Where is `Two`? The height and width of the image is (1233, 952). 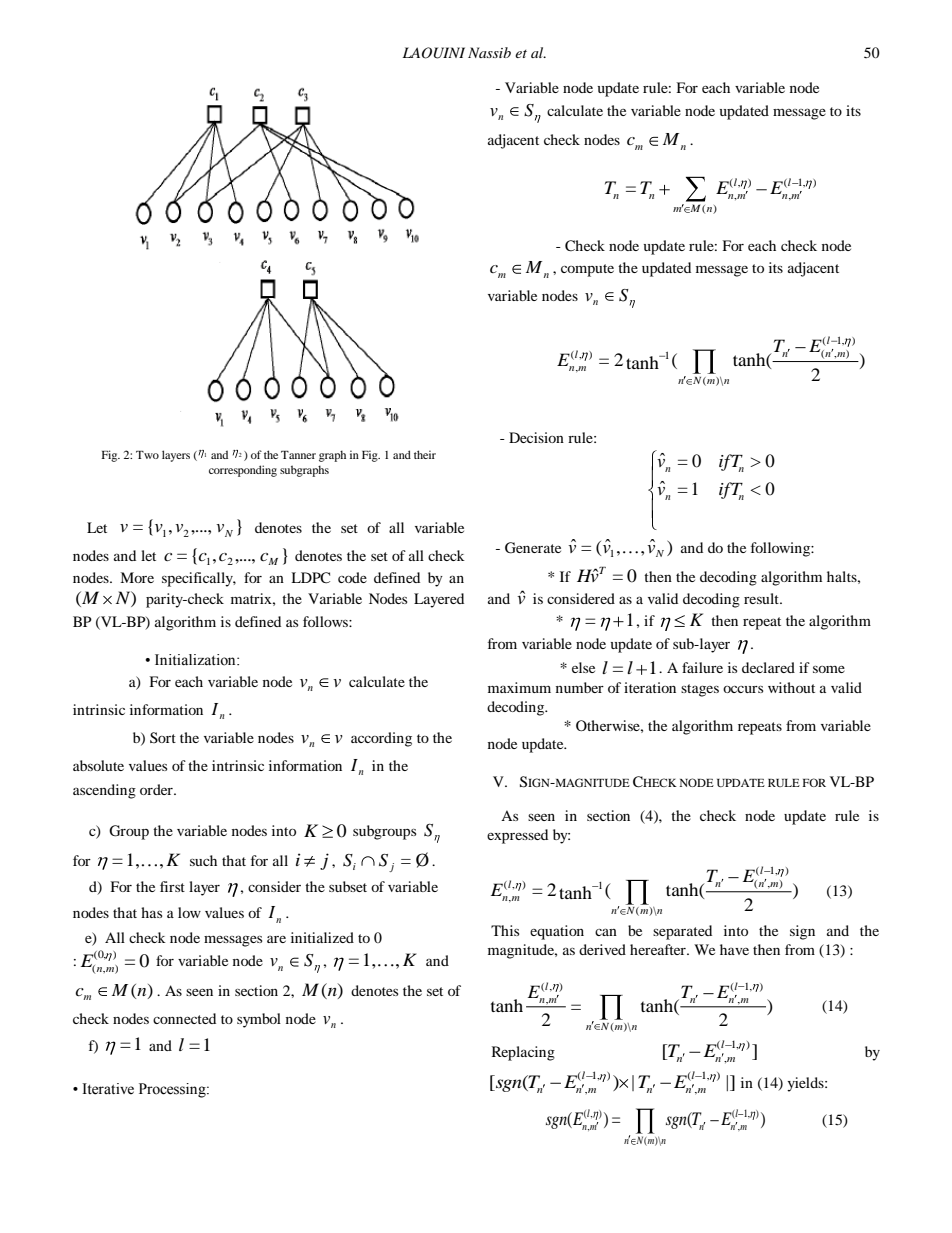 Two is located at coordinates (147, 455).
